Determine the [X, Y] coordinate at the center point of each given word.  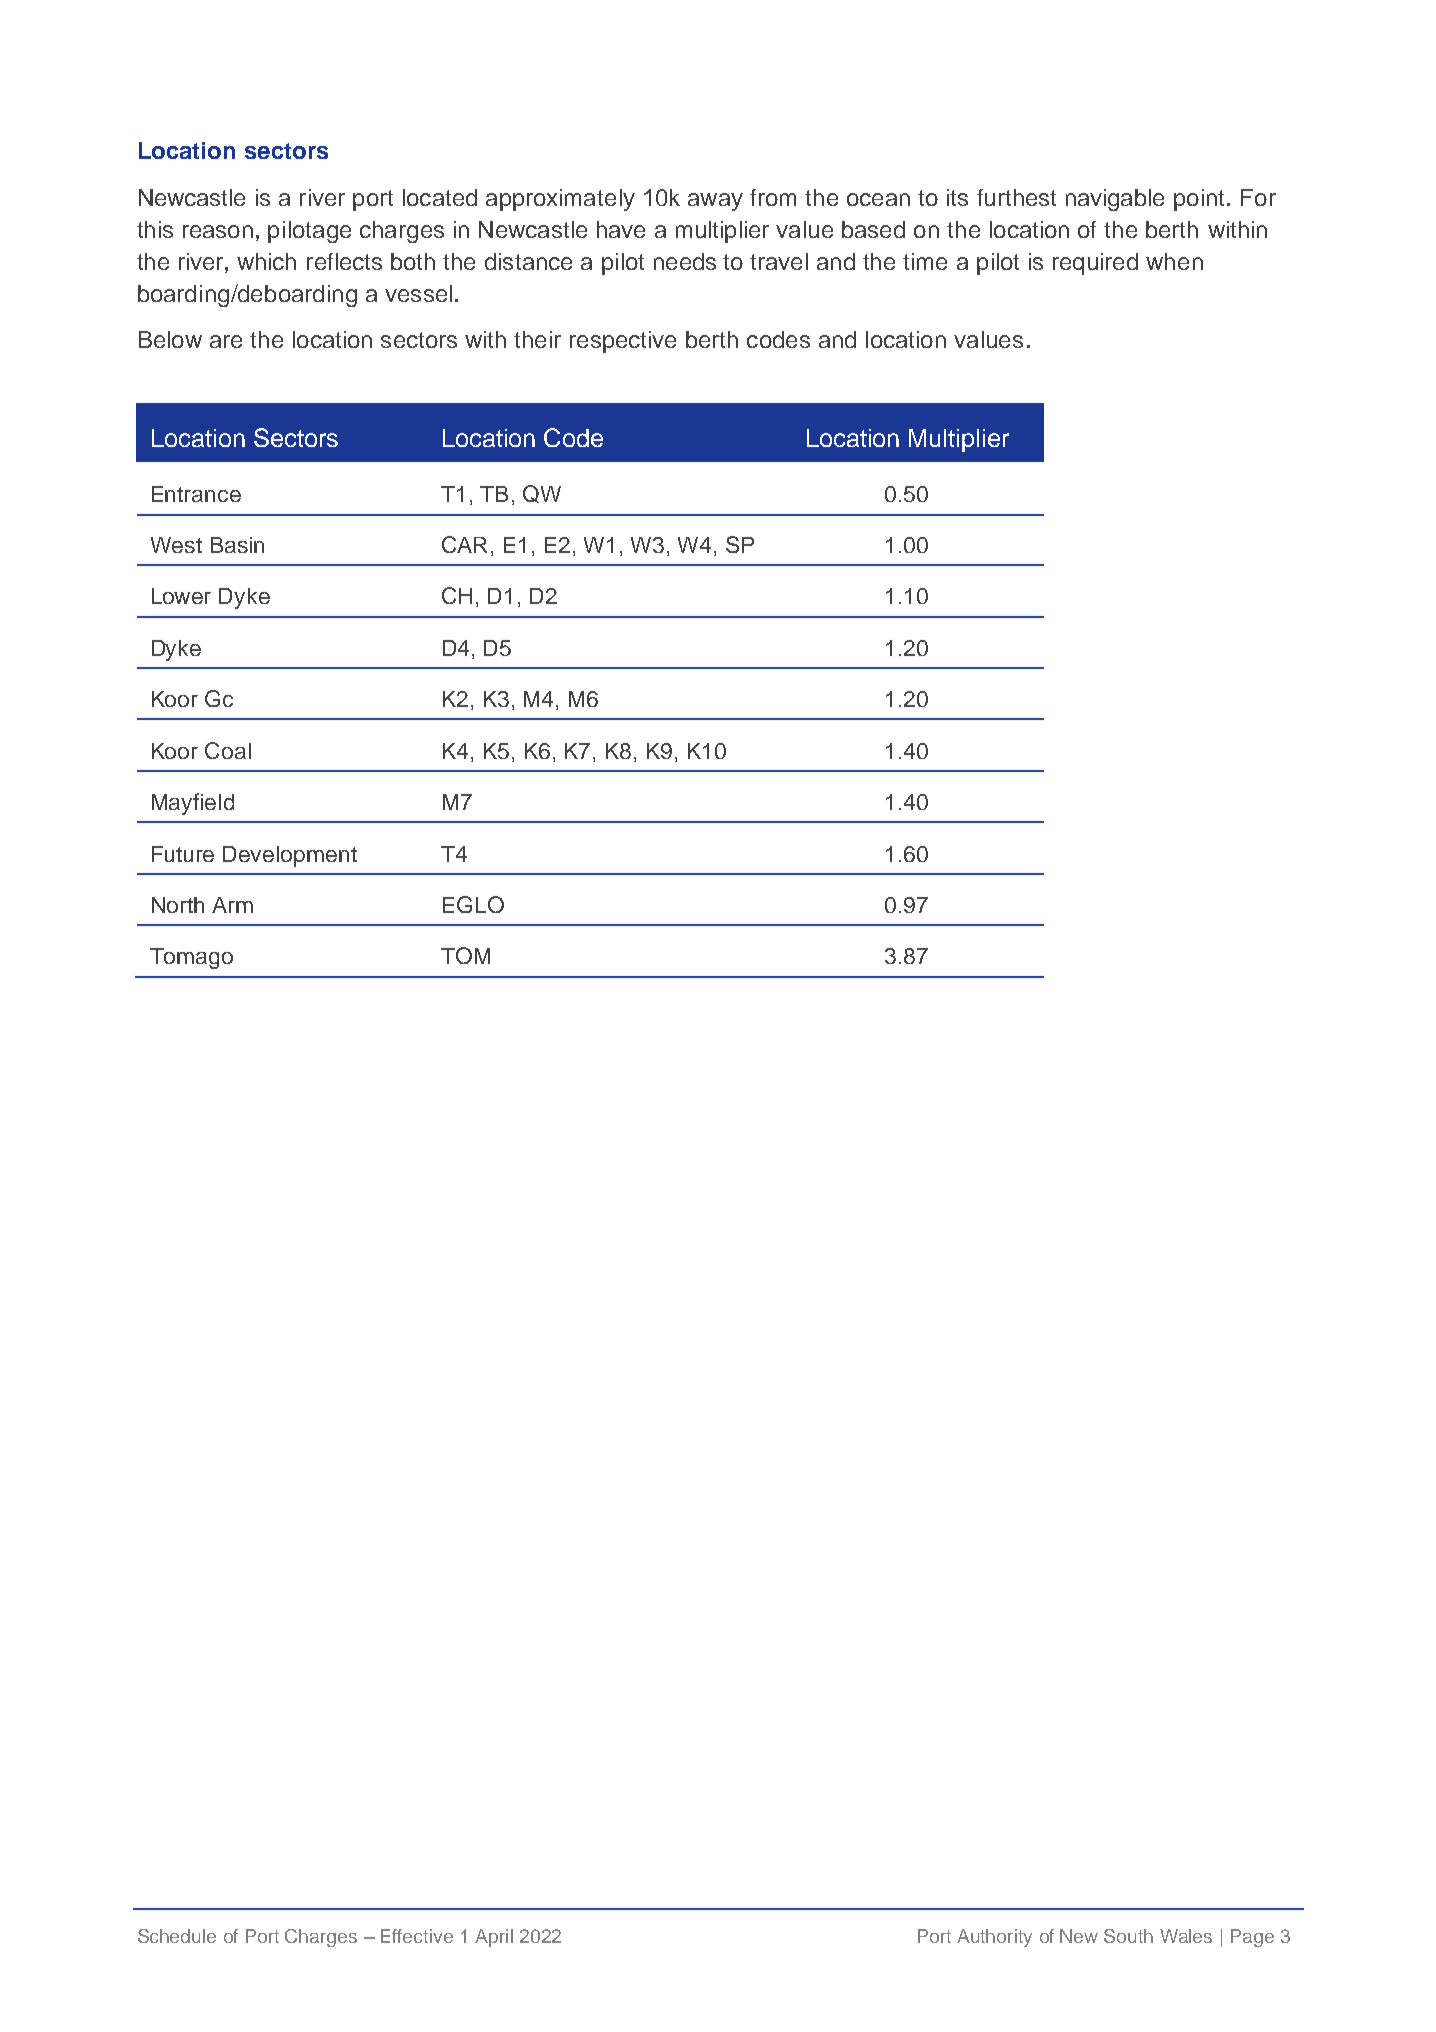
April [494, 1938]
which [266, 261]
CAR [464, 544]
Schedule [177, 1936]
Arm [232, 905]
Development [290, 856]
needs [685, 261]
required [1095, 264]
